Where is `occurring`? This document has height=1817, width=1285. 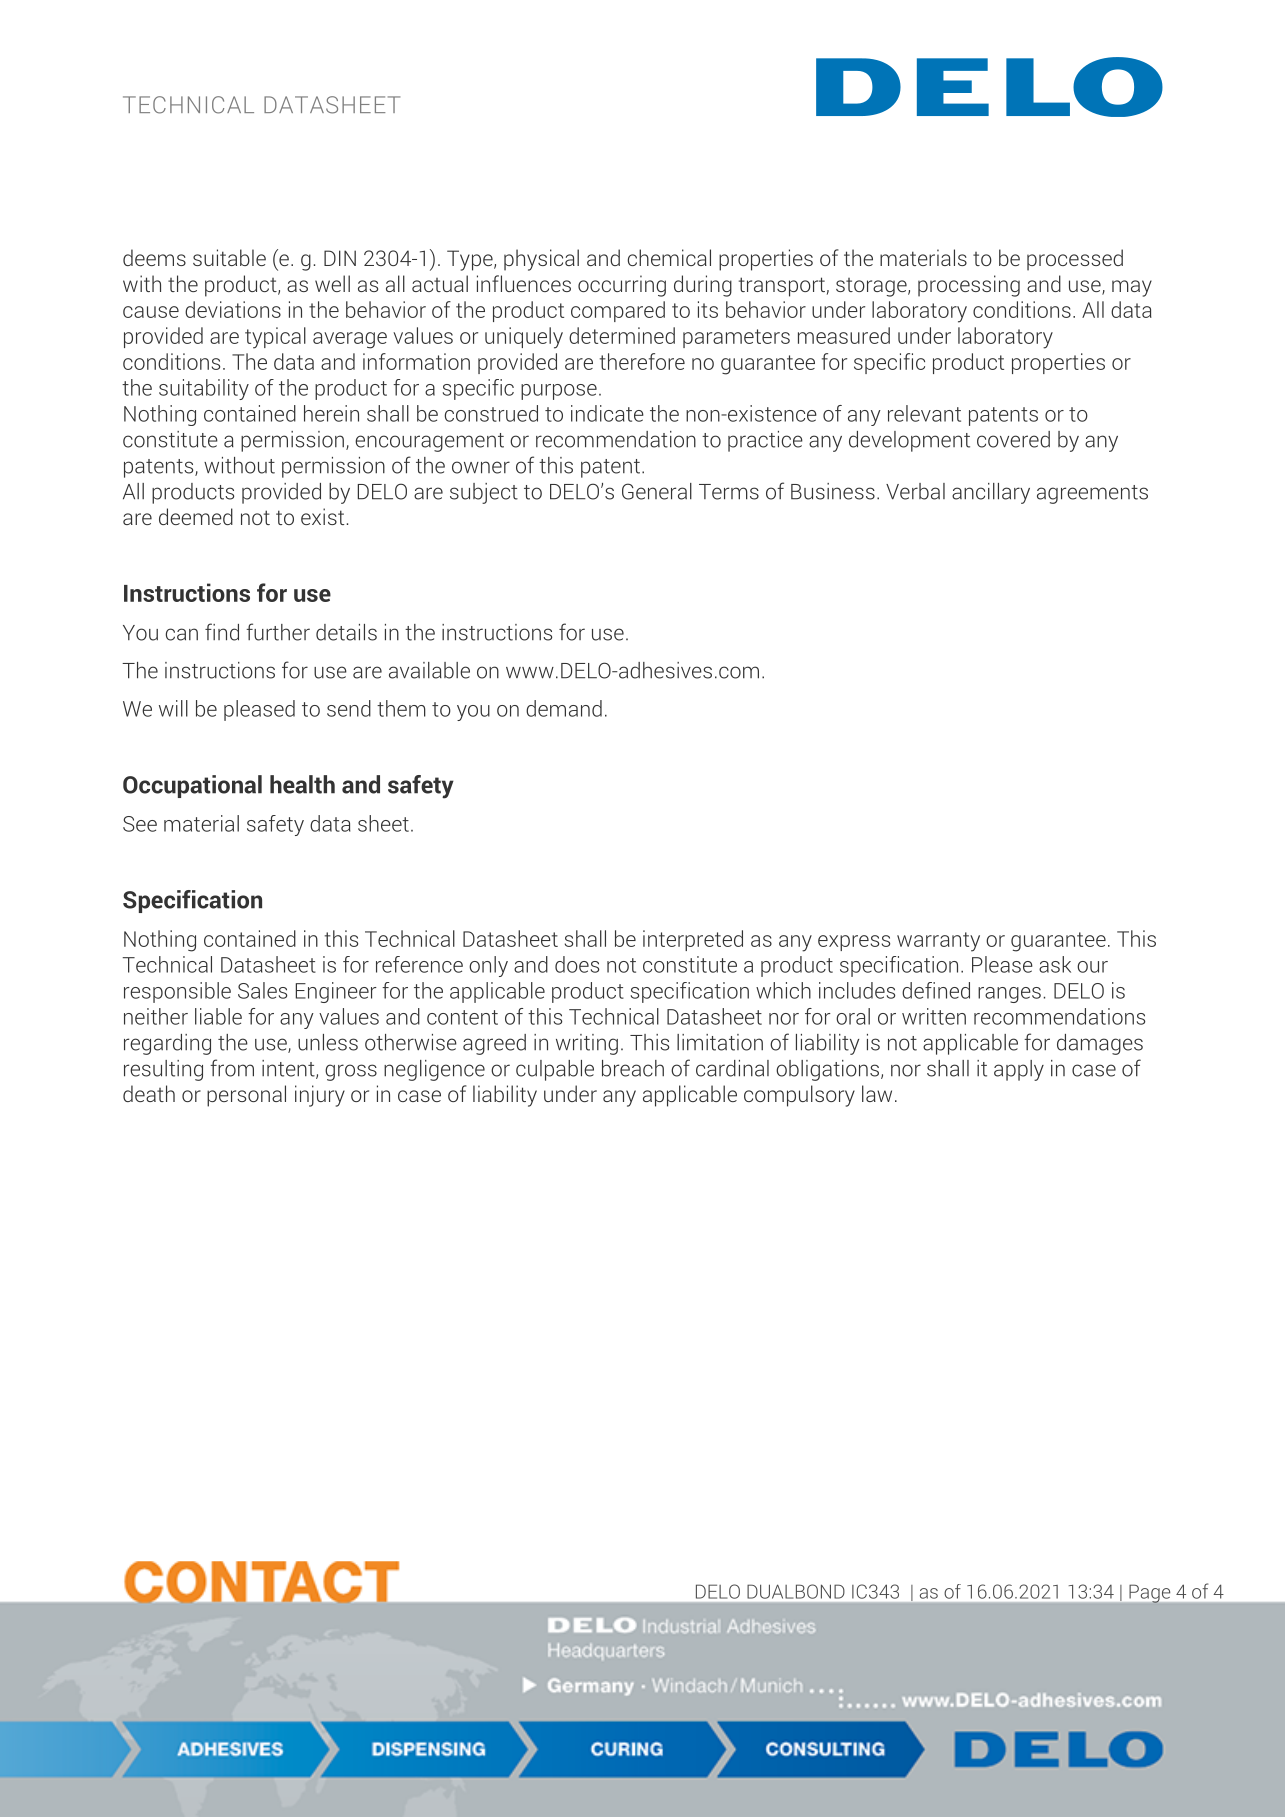 occurring is located at coordinates (622, 286).
